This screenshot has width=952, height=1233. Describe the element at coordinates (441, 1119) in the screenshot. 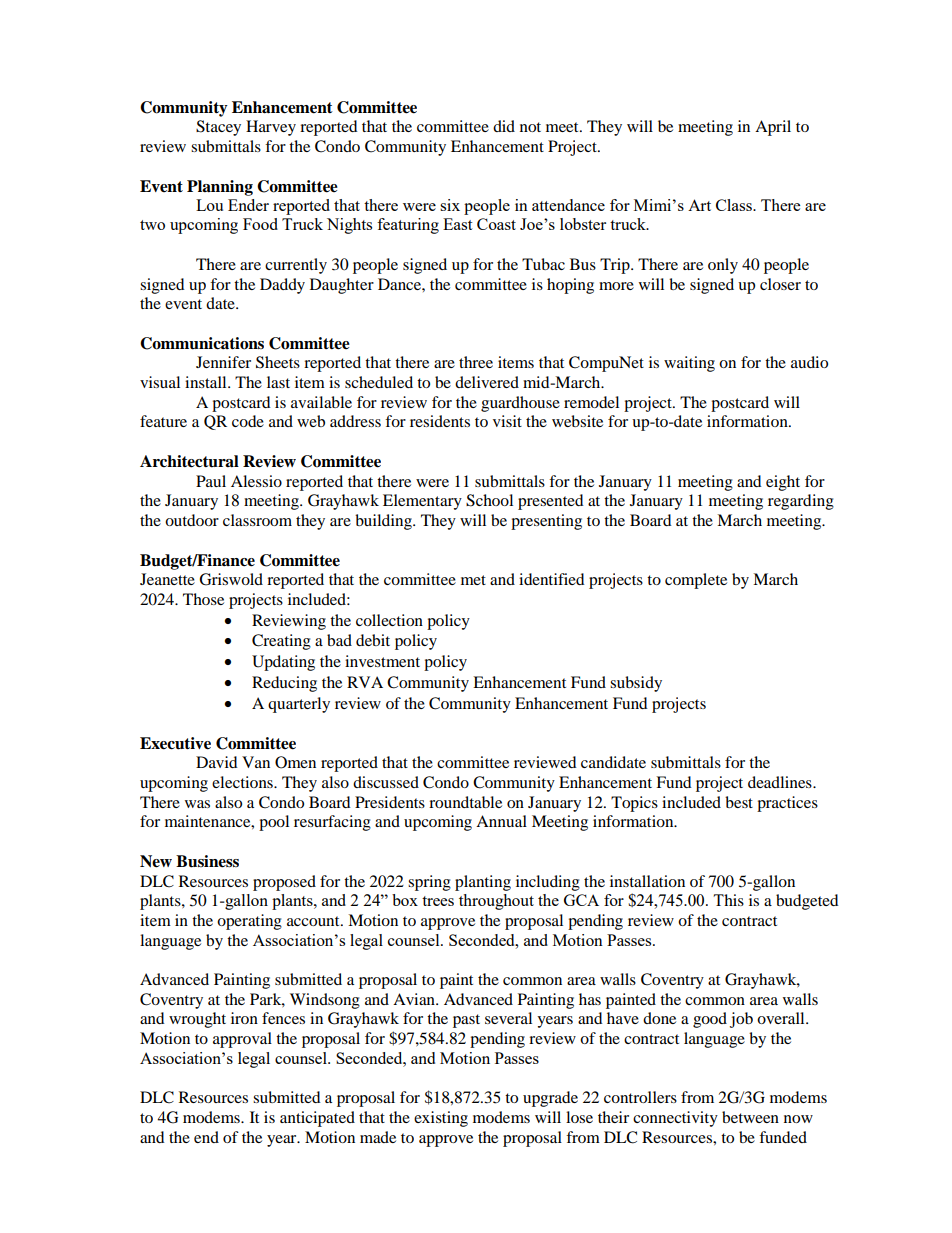

I see `existing` at that location.
